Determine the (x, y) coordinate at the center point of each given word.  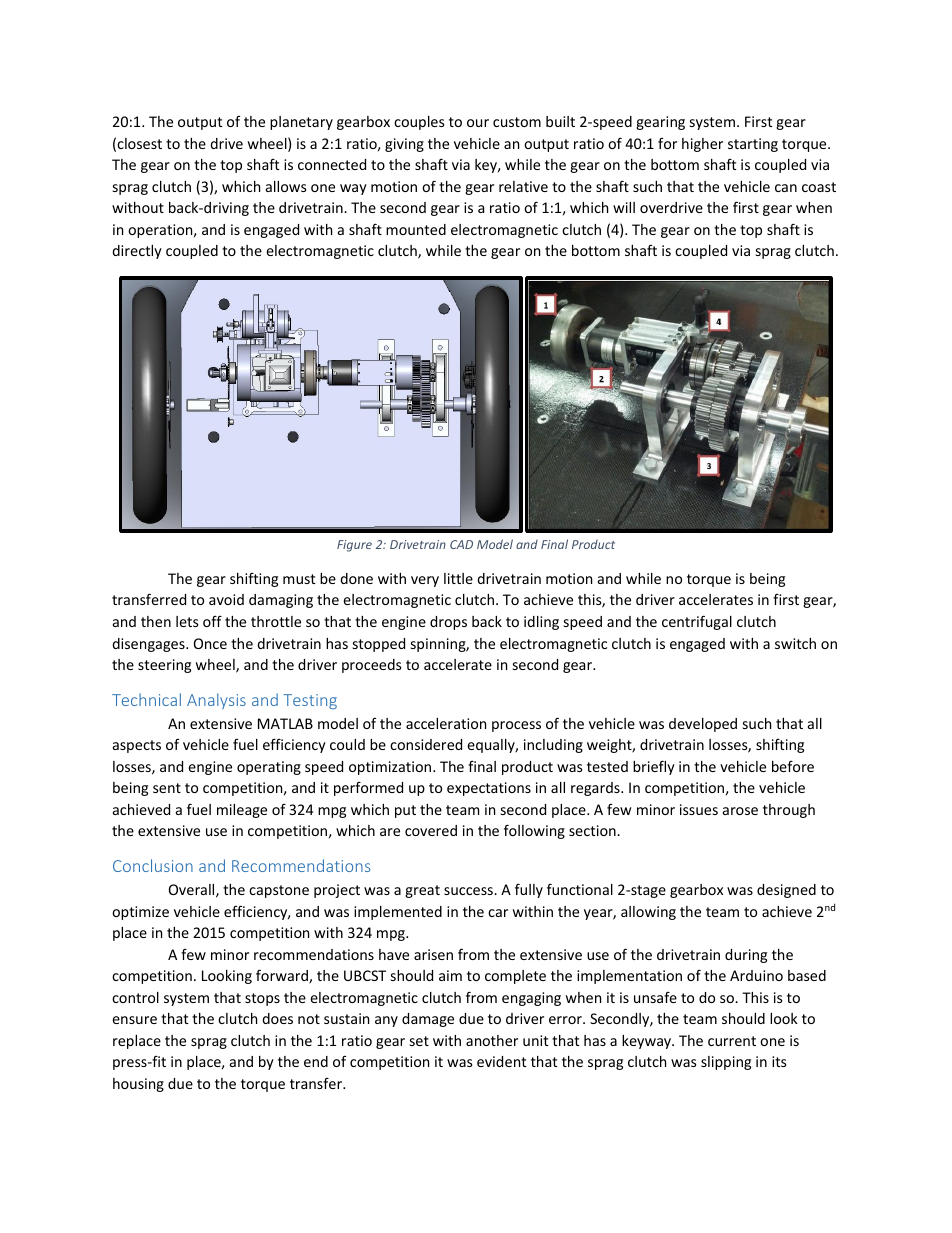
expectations (489, 789)
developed (703, 725)
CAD (461, 544)
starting (753, 145)
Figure (354, 546)
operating (269, 768)
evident (501, 1061)
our (478, 123)
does (277, 1018)
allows (286, 186)
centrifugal (697, 622)
